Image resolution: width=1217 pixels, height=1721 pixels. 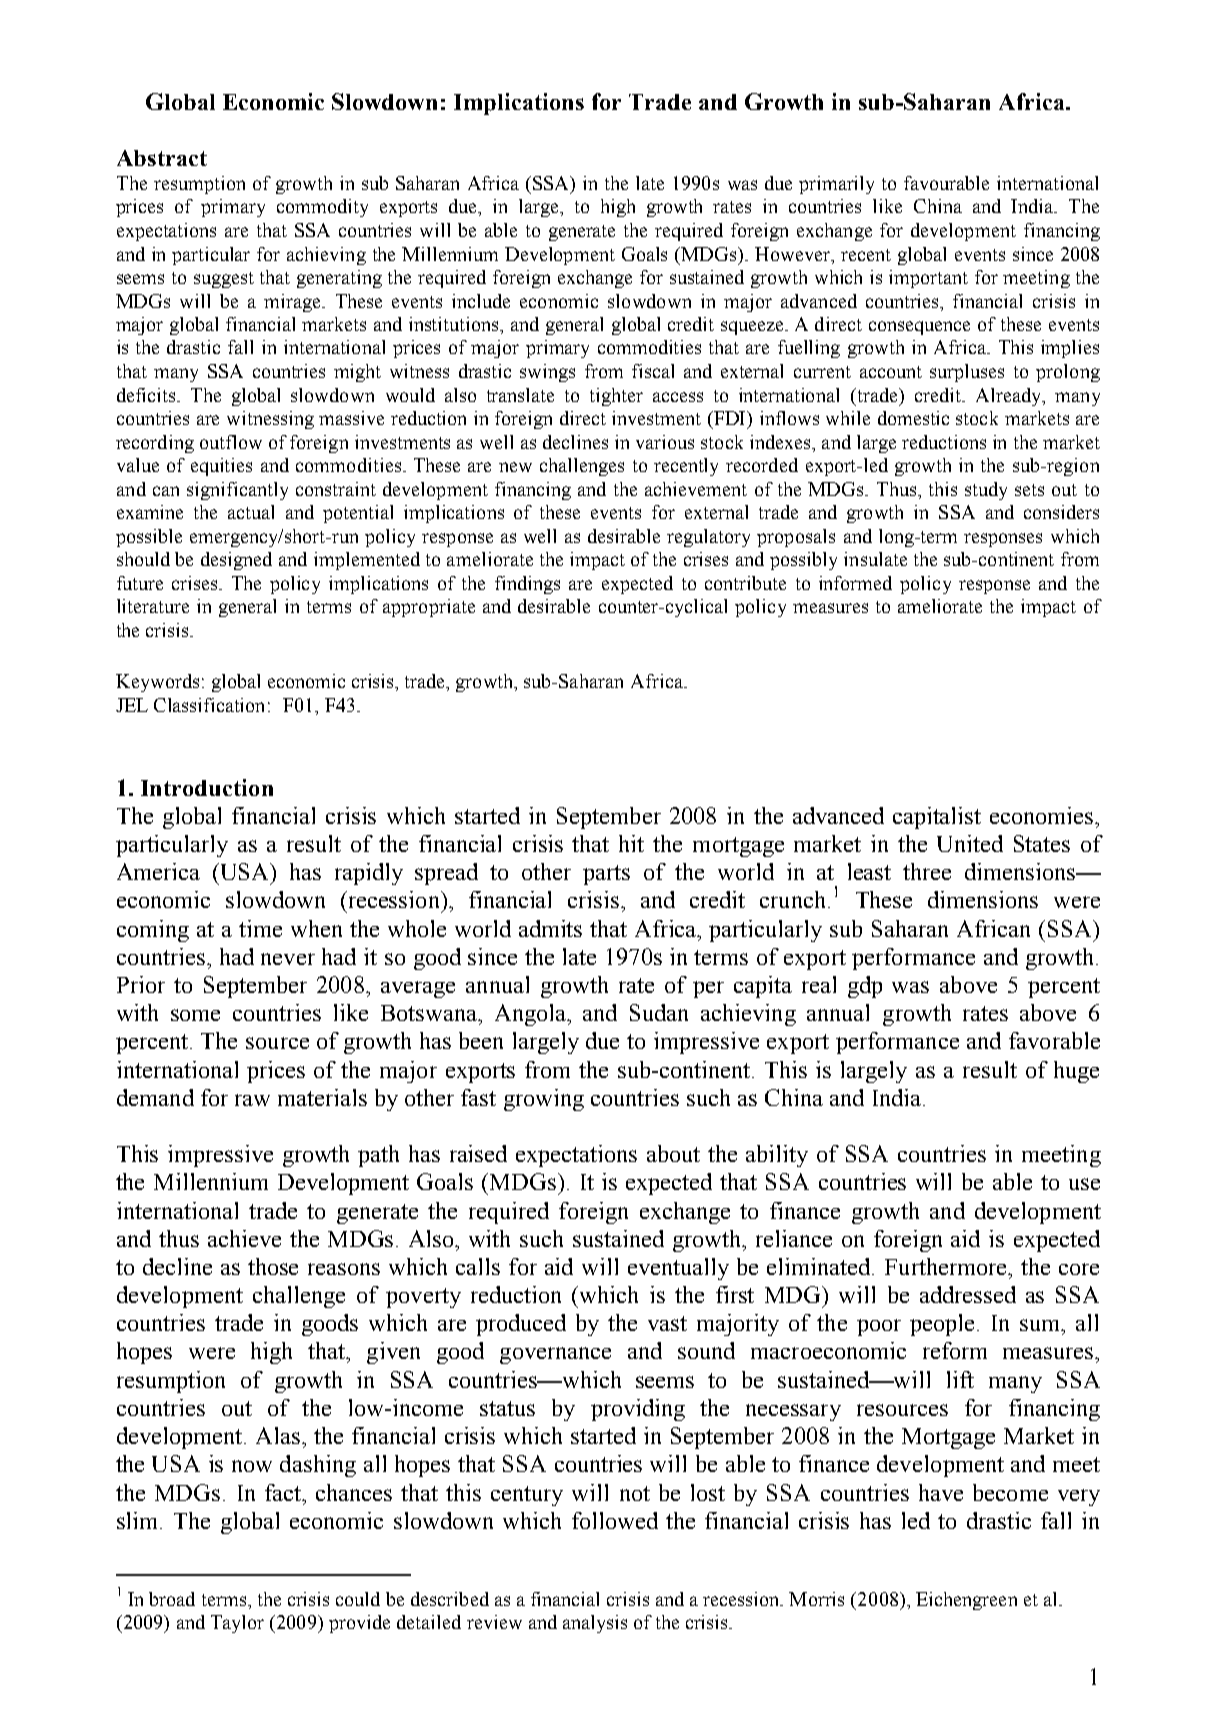 I want to click on important, so click(x=928, y=279).
